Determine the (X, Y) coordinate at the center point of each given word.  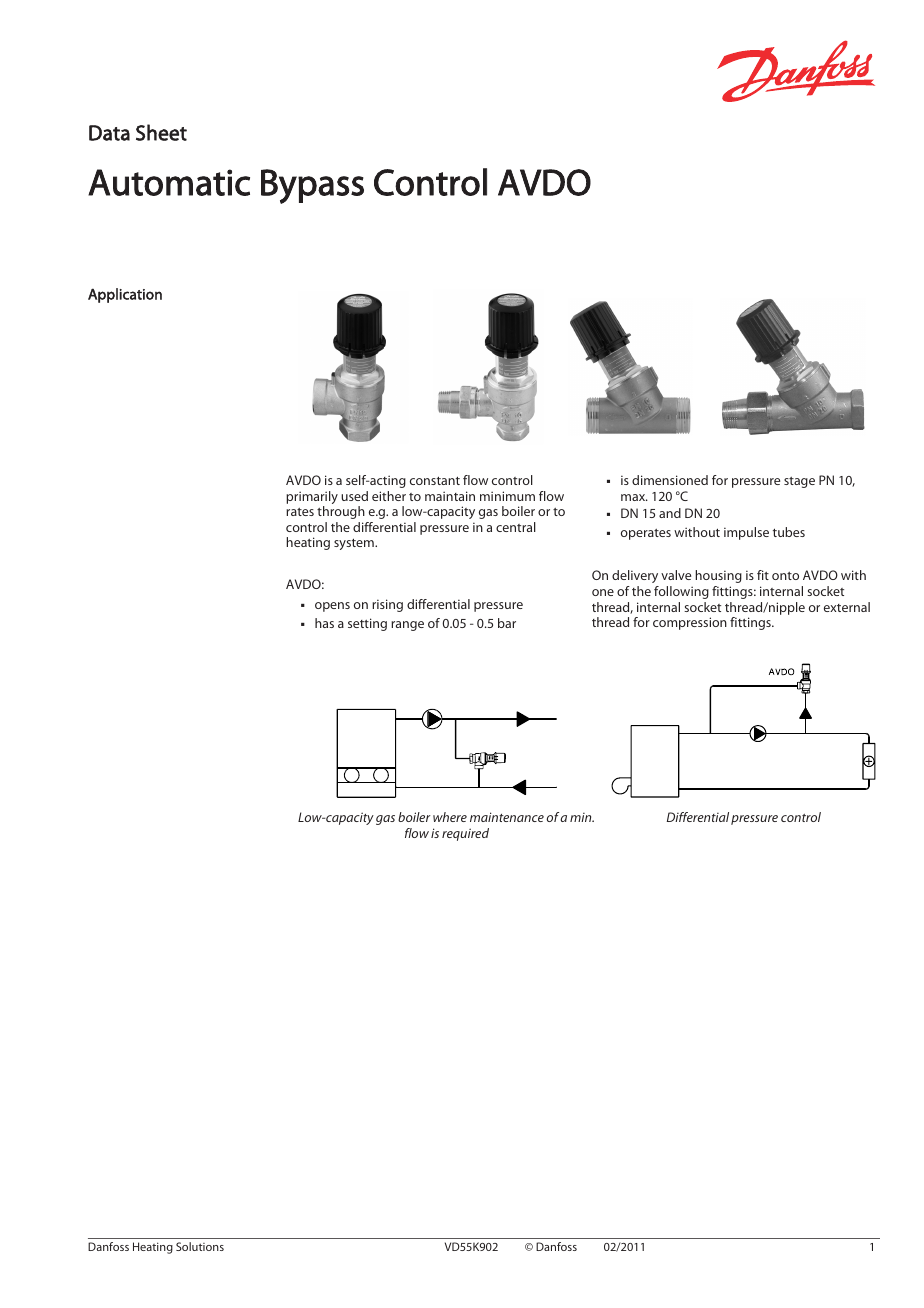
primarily (312, 499)
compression (690, 623)
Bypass (312, 186)
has (324, 623)
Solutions (200, 1246)
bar (507, 623)
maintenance (507, 817)
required (465, 834)
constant (435, 480)
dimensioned (670, 480)
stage (799, 482)
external (847, 607)
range (407, 626)
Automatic (169, 182)
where (450, 817)
